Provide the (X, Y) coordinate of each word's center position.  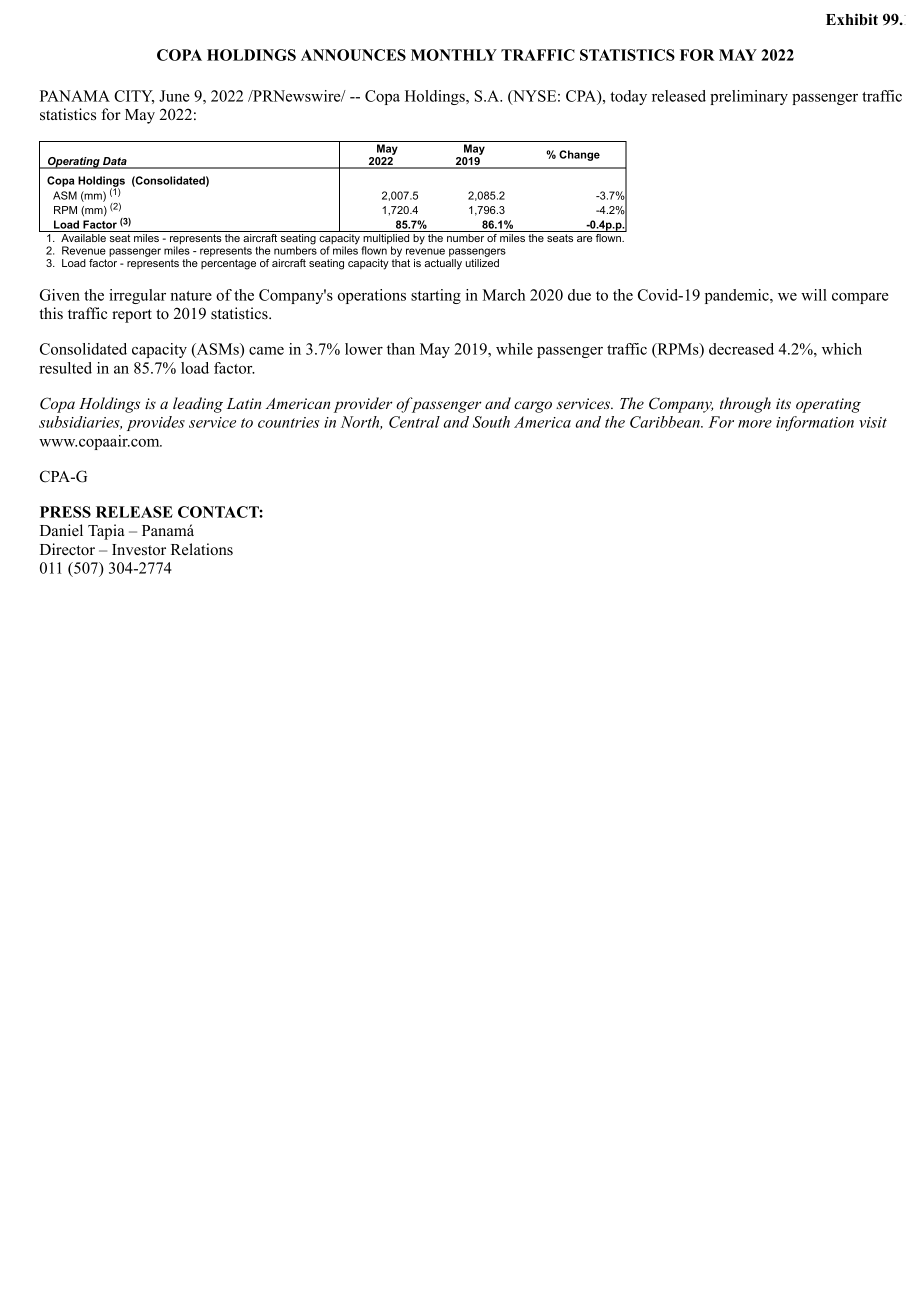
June (174, 96)
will (814, 295)
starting (436, 296)
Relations (202, 549)
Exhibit (852, 19)
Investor (139, 550)
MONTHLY (454, 55)
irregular (137, 296)
